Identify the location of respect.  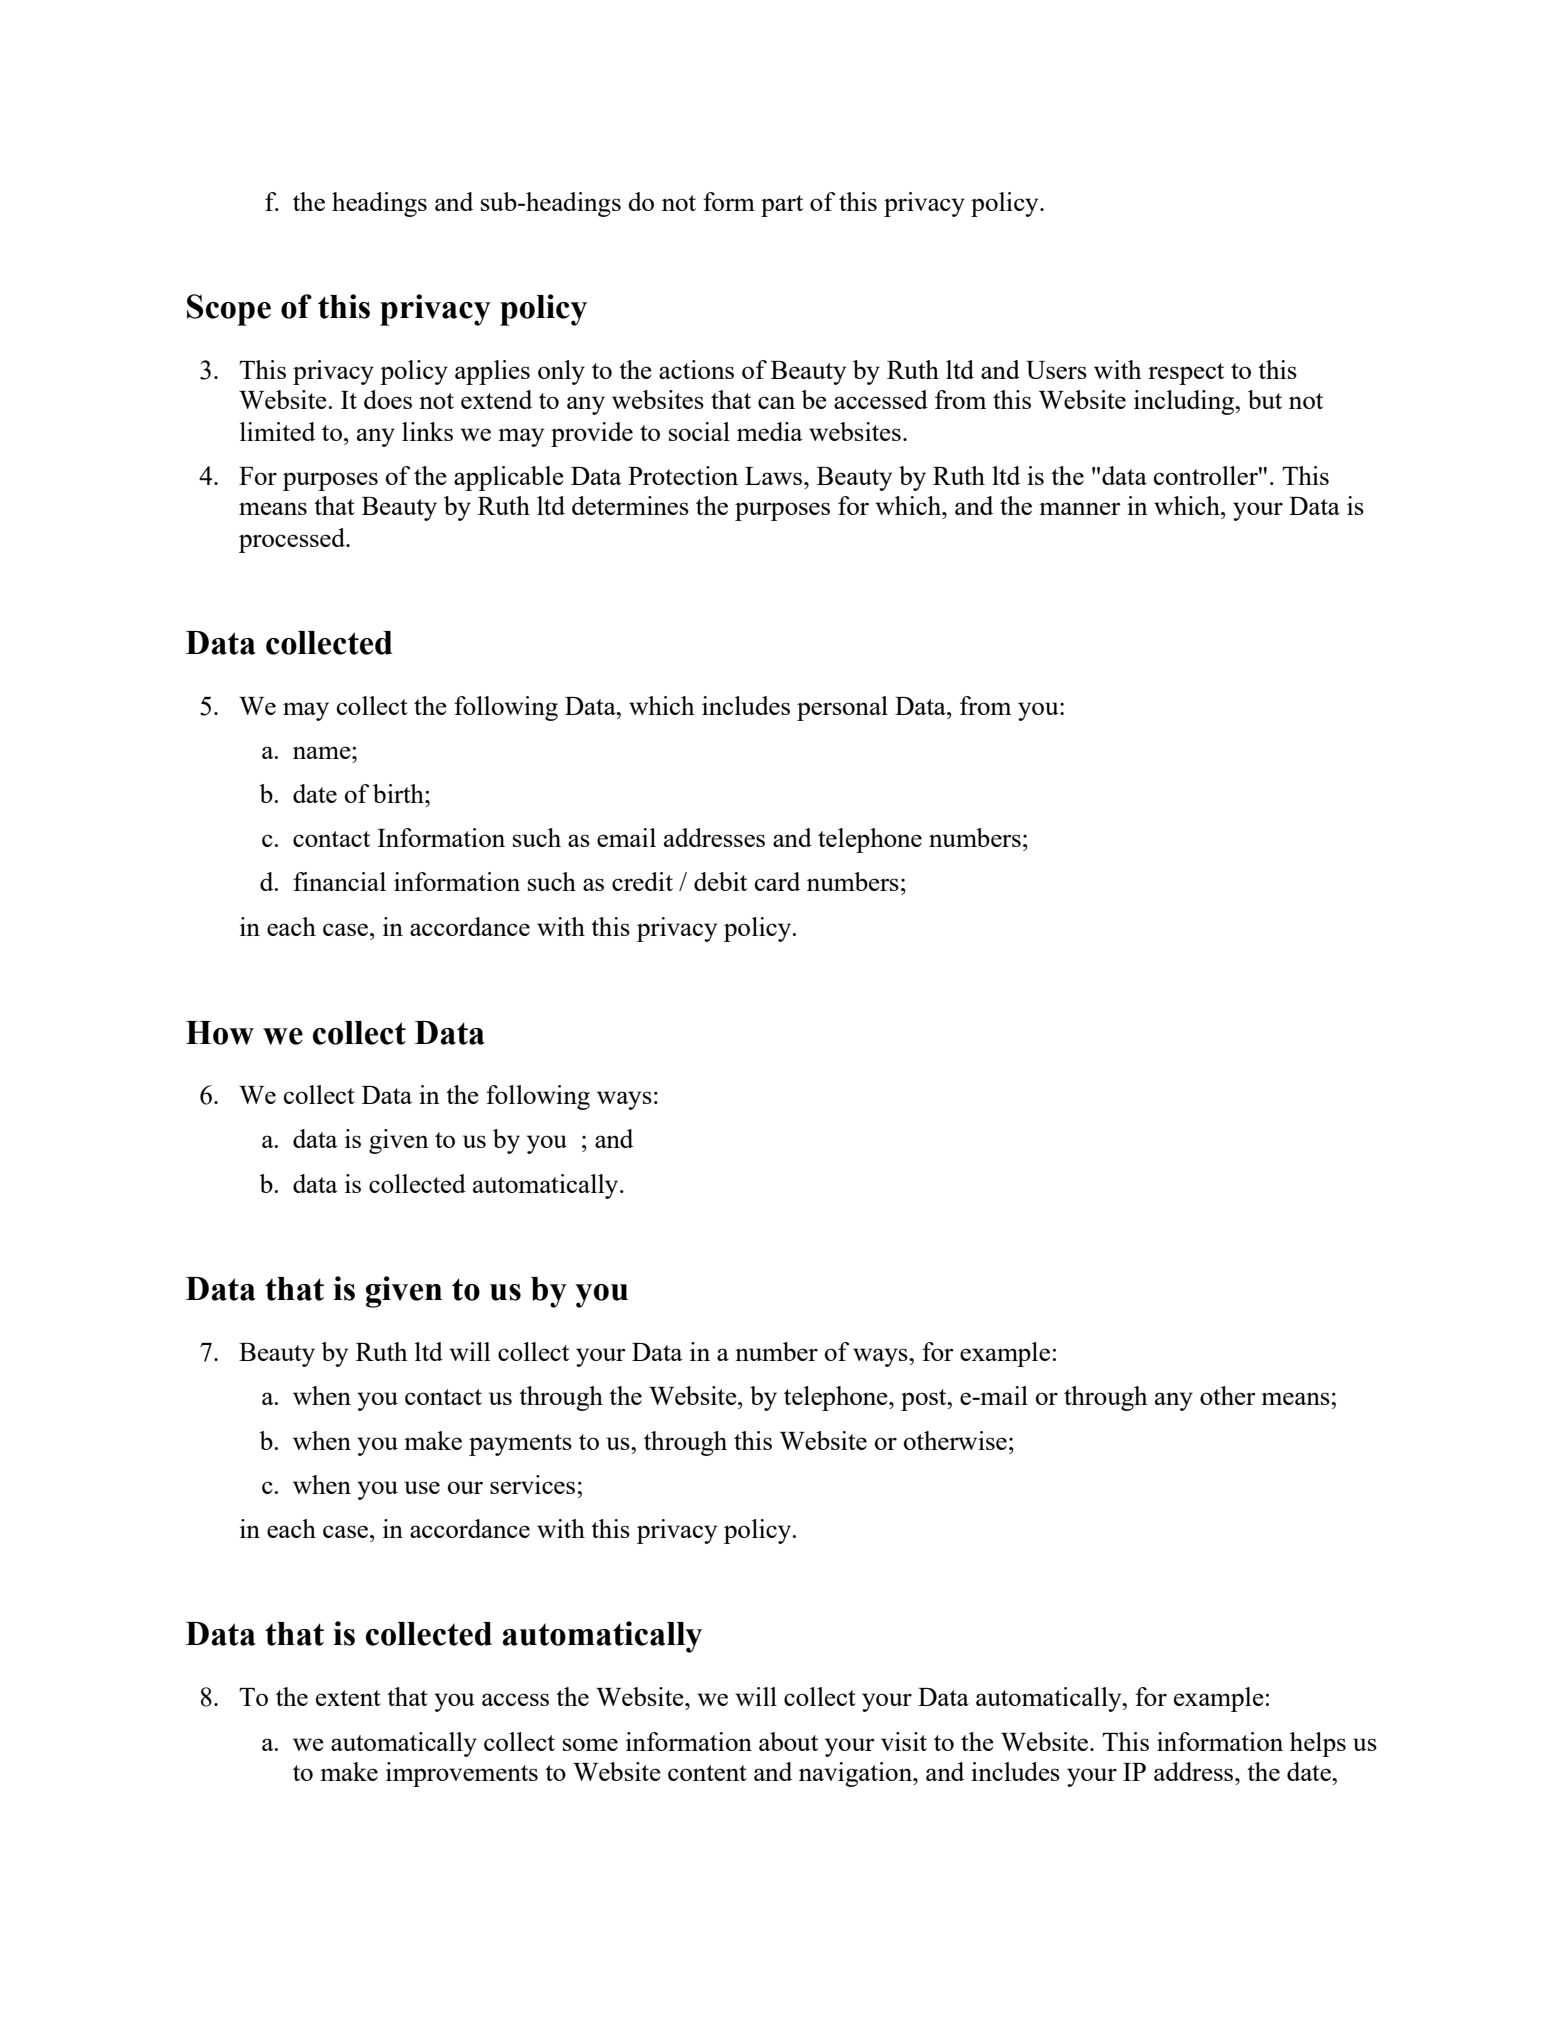
(1186, 374).
